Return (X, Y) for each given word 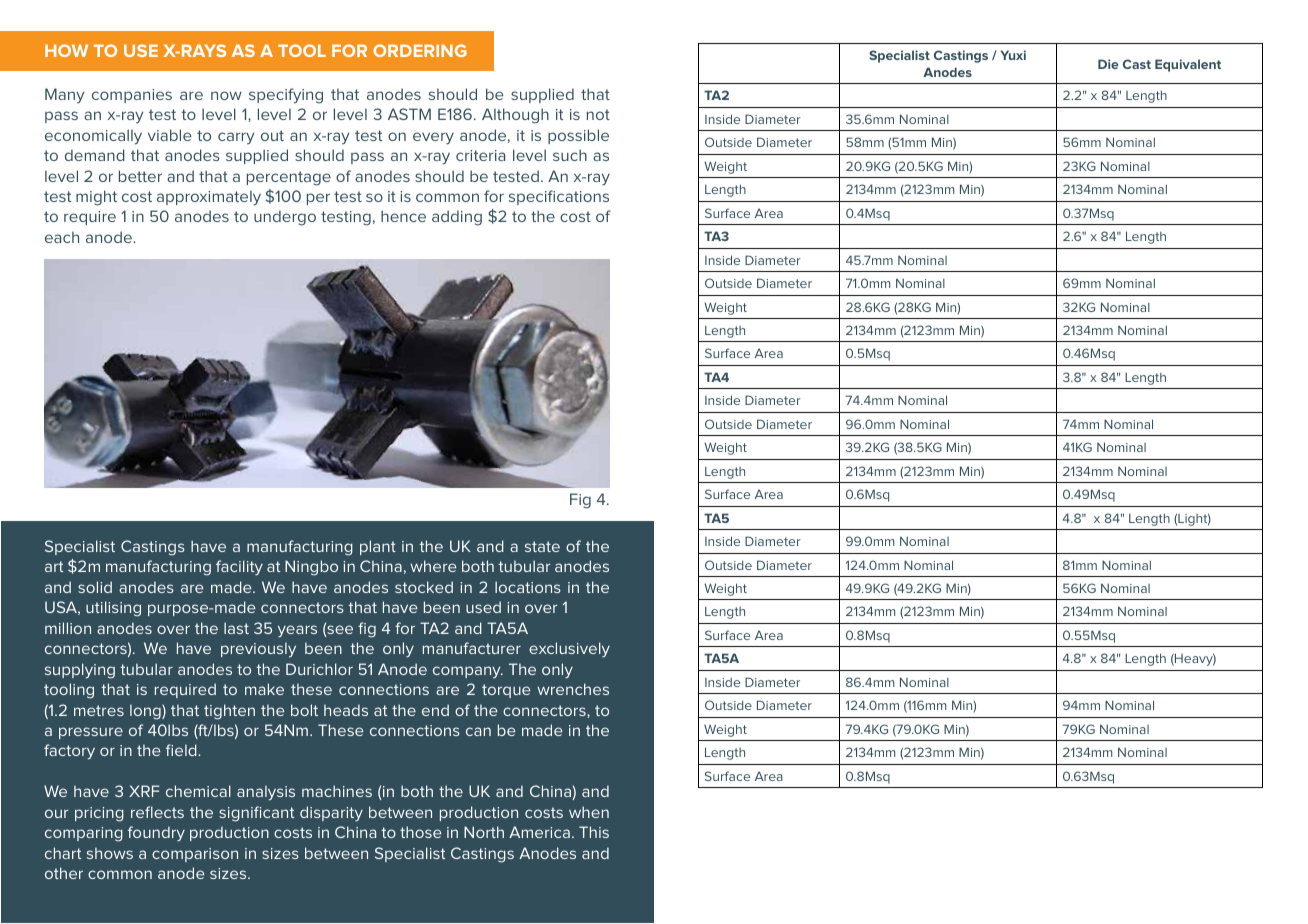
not (598, 114)
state (542, 546)
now (226, 95)
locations (528, 587)
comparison (195, 855)
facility (239, 567)
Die (1108, 64)
